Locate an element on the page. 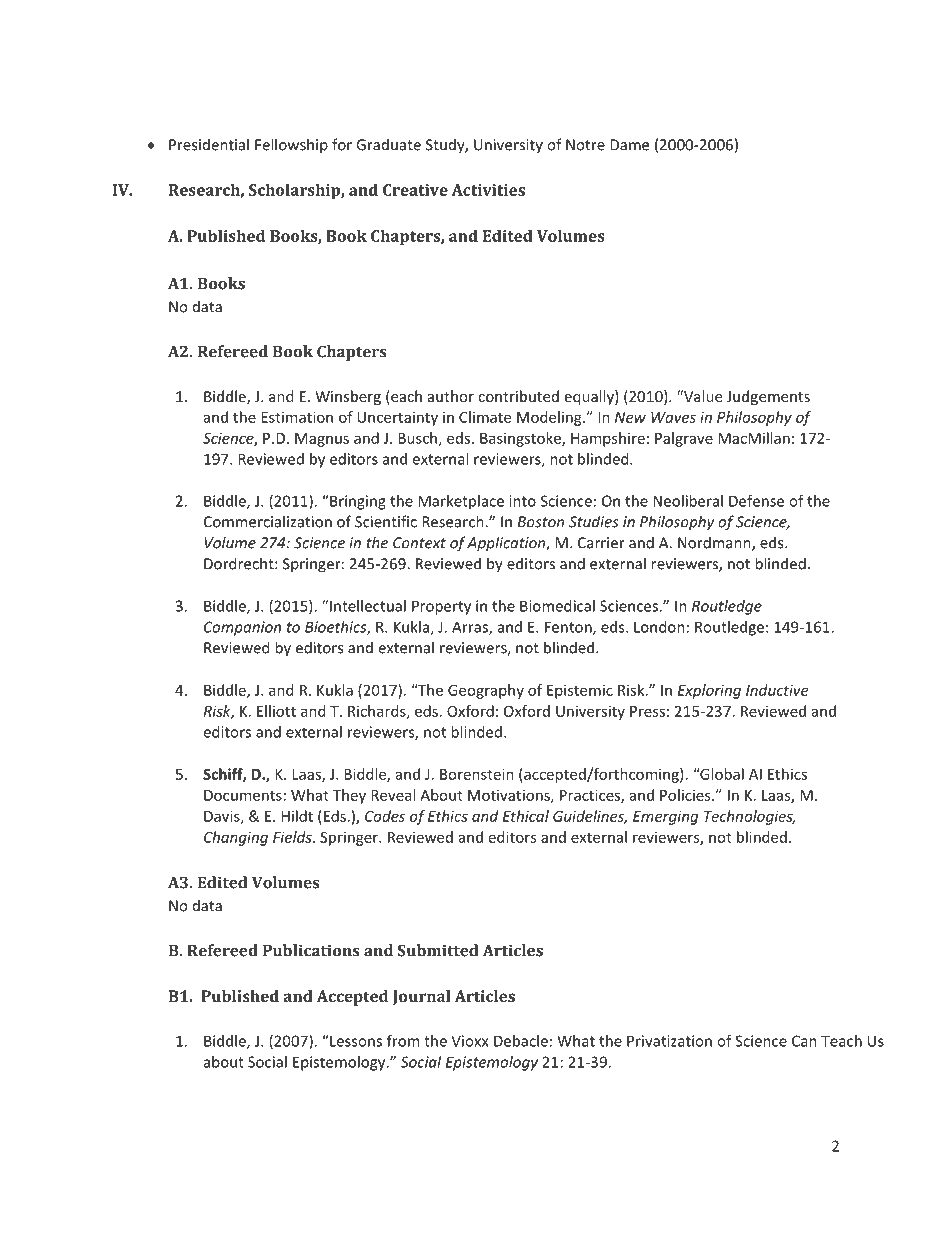 This document has height=1233, width=952. Ethical is located at coordinates (526, 816).
